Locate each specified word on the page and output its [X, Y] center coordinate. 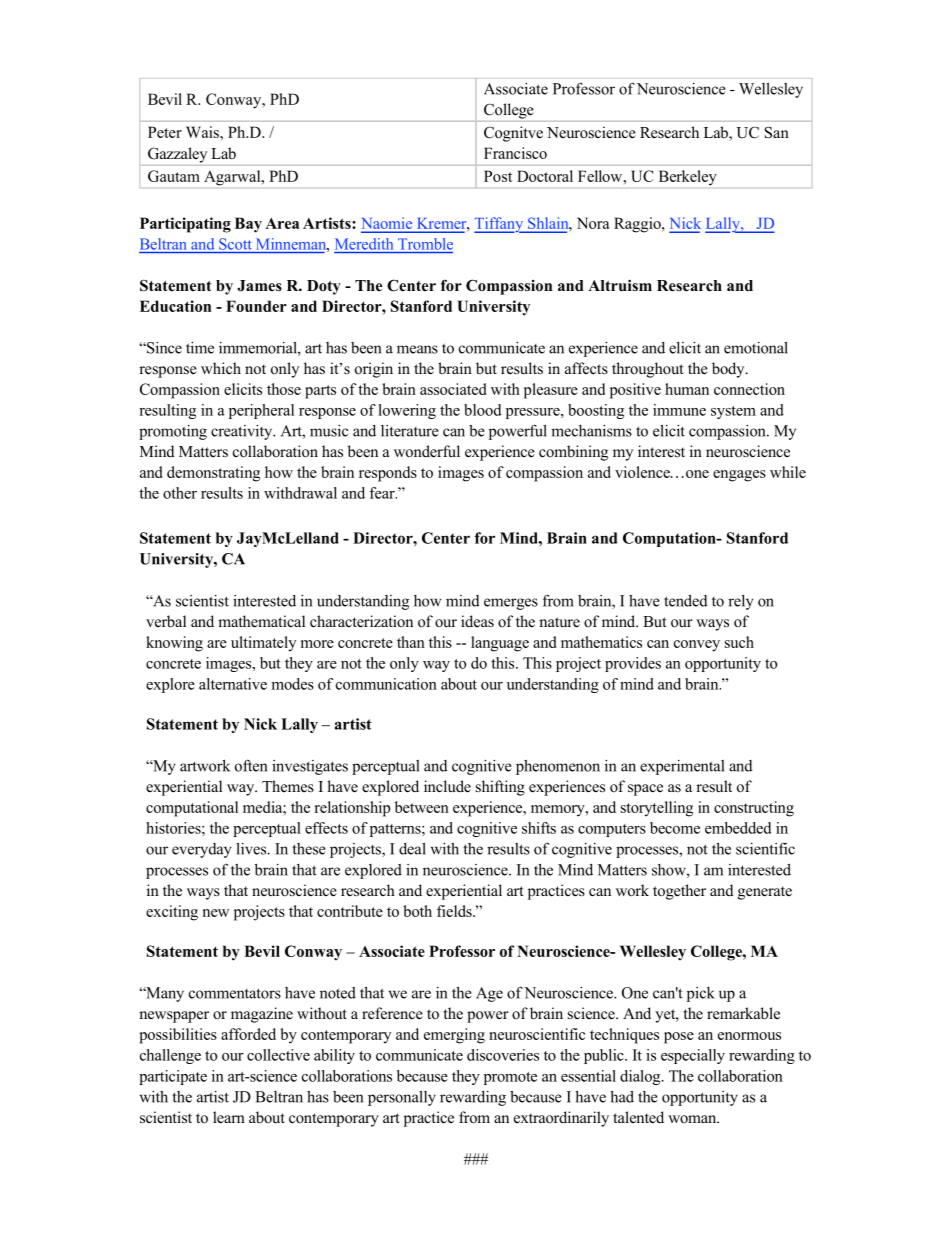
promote [510, 1078]
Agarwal [233, 178]
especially [693, 1056]
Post [498, 176]
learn [229, 1117]
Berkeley [688, 178]
